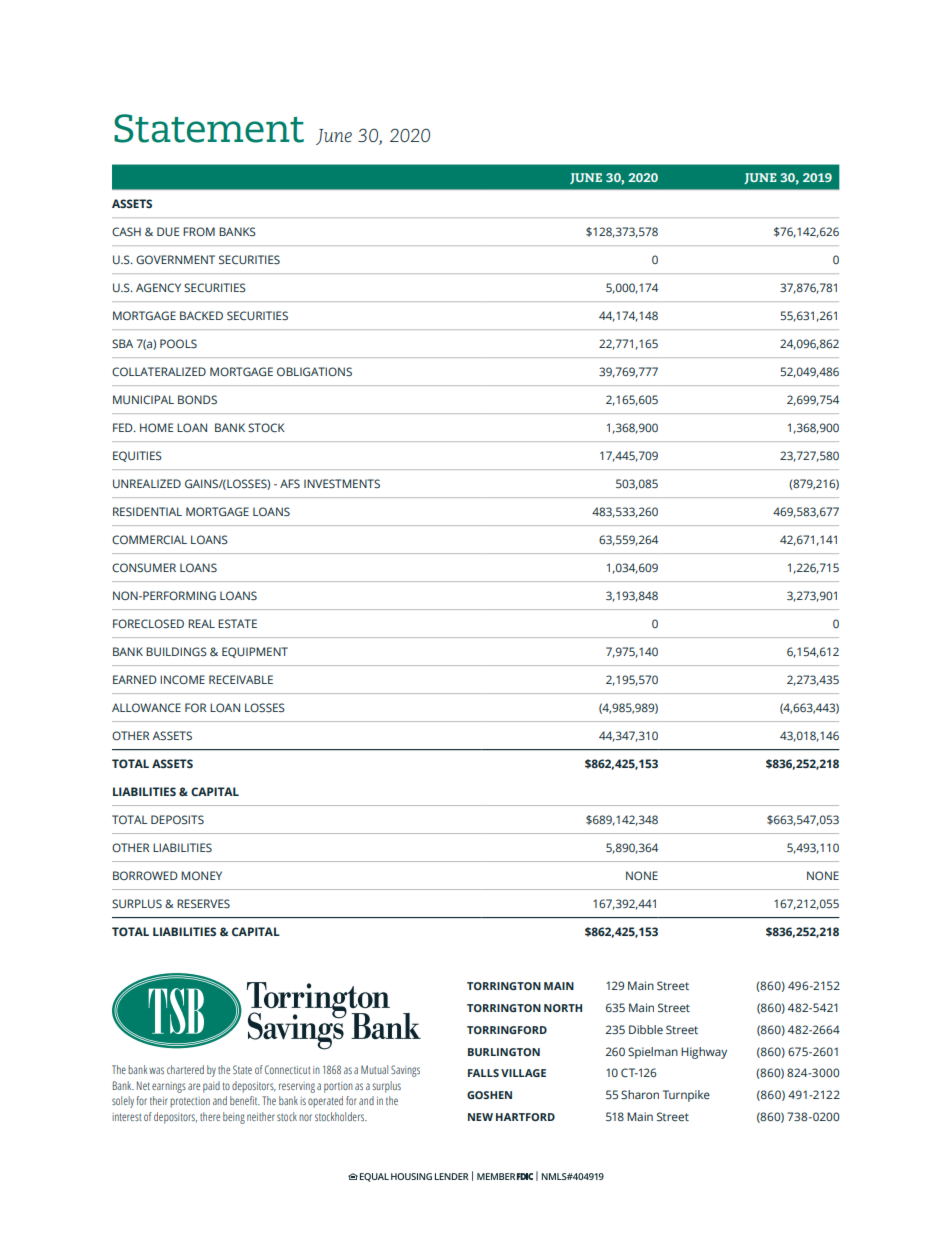 The image size is (952, 1233). What do you see at coordinates (201, 875) in the page?
I see `MONEY` at bounding box center [201, 875].
